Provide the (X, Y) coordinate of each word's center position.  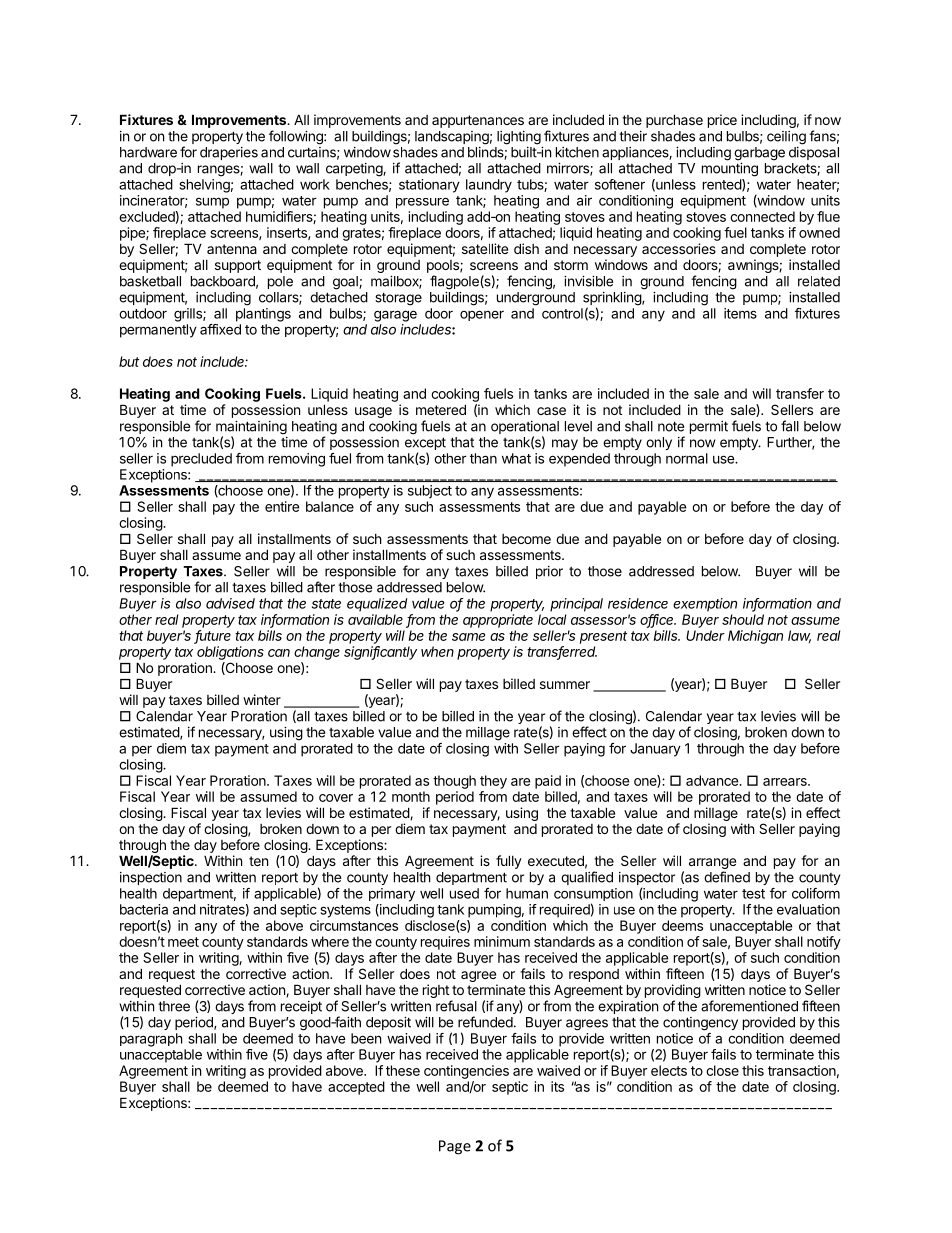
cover (336, 798)
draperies (229, 153)
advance (713, 780)
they (493, 782)
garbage (759, 154)
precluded (201, 460)
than (483, 458)
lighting (519, 138)
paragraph (151, 1040)
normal (687, 458)
